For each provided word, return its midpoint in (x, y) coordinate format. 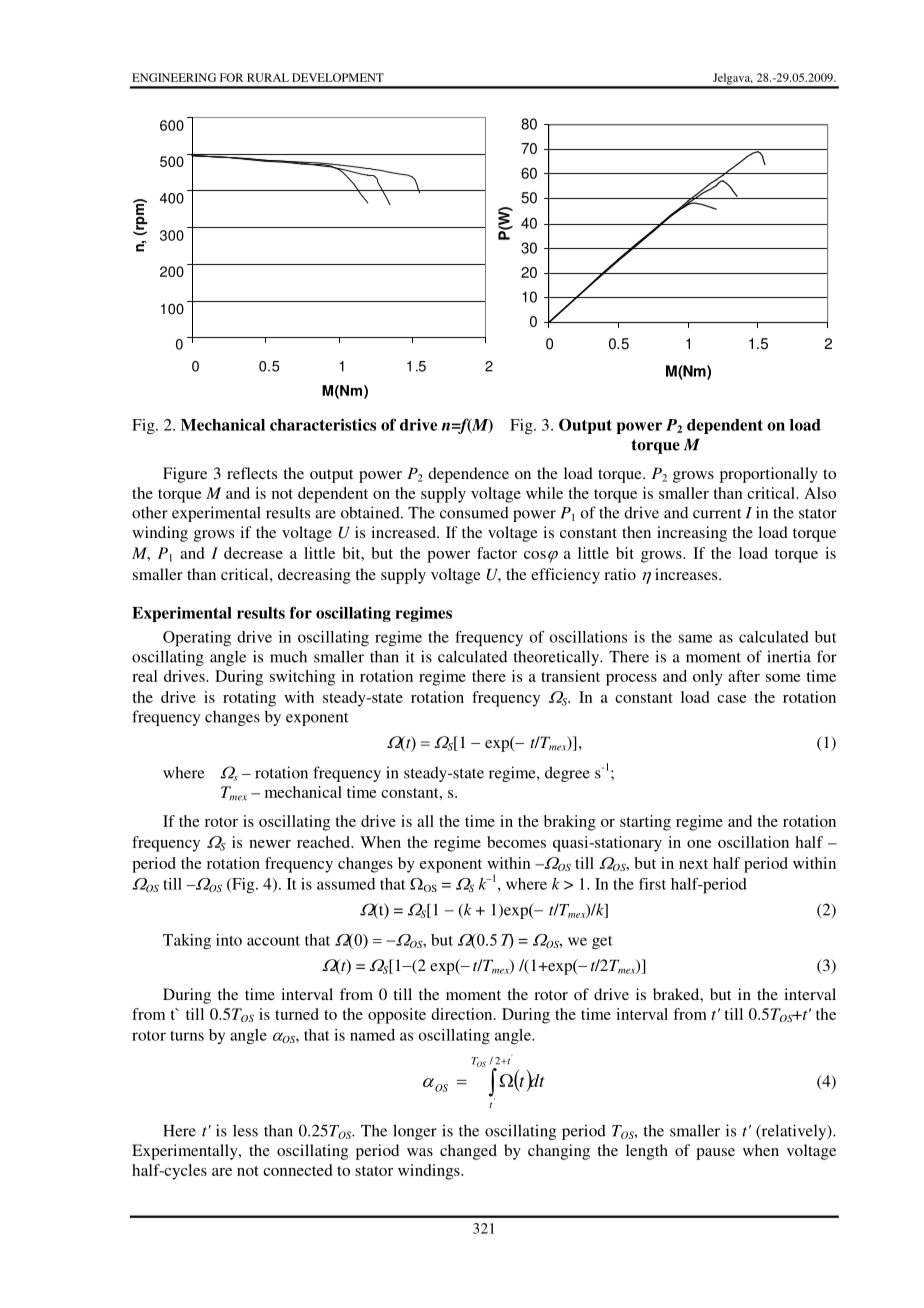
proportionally (769, 475)
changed (468, 1152)
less (245, 1130)
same (695, 638)
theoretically (558, 658)
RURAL (268, 77)
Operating (197, 639)
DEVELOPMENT (338, 77)
